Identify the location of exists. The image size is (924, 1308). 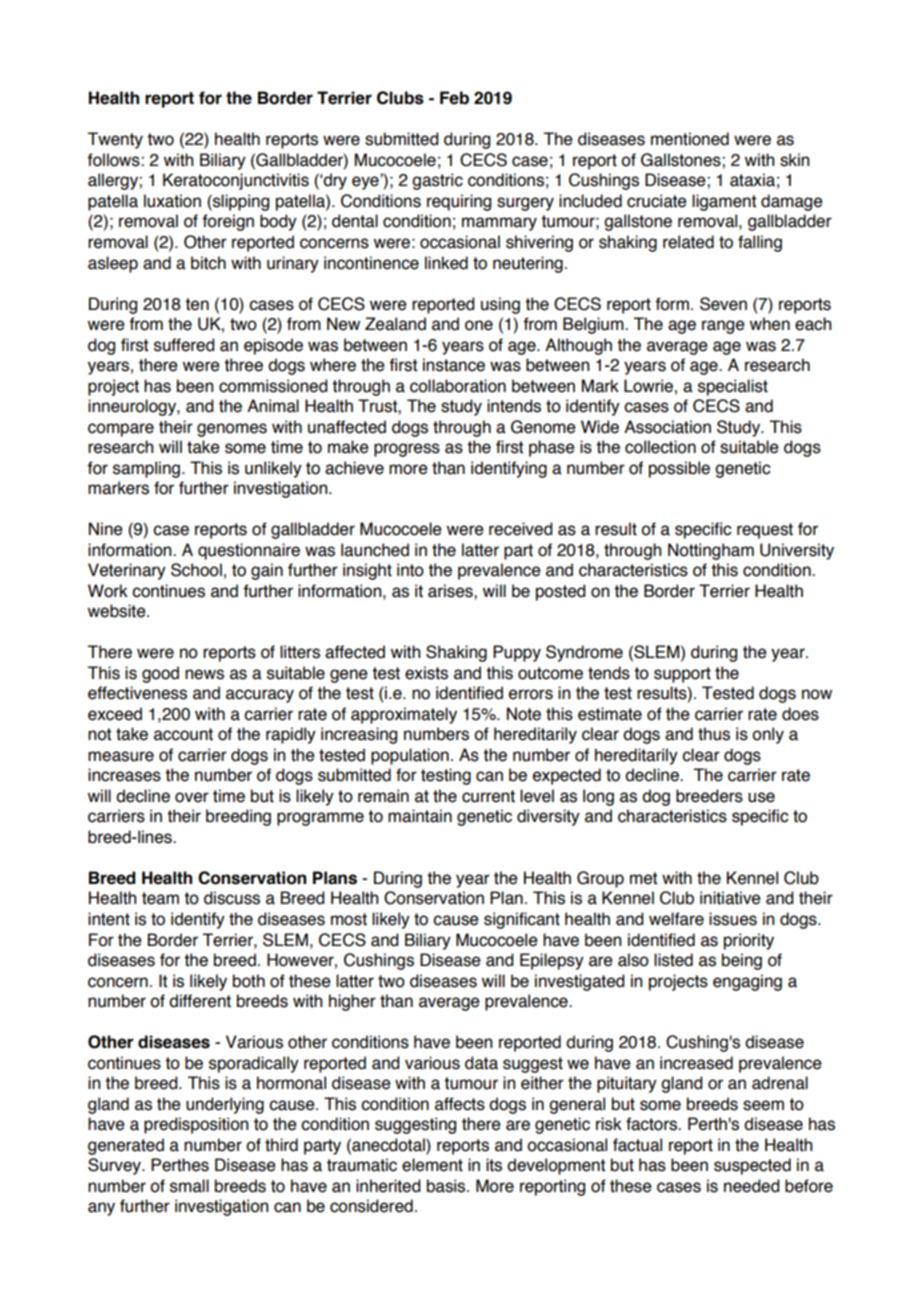
(426, 673).
